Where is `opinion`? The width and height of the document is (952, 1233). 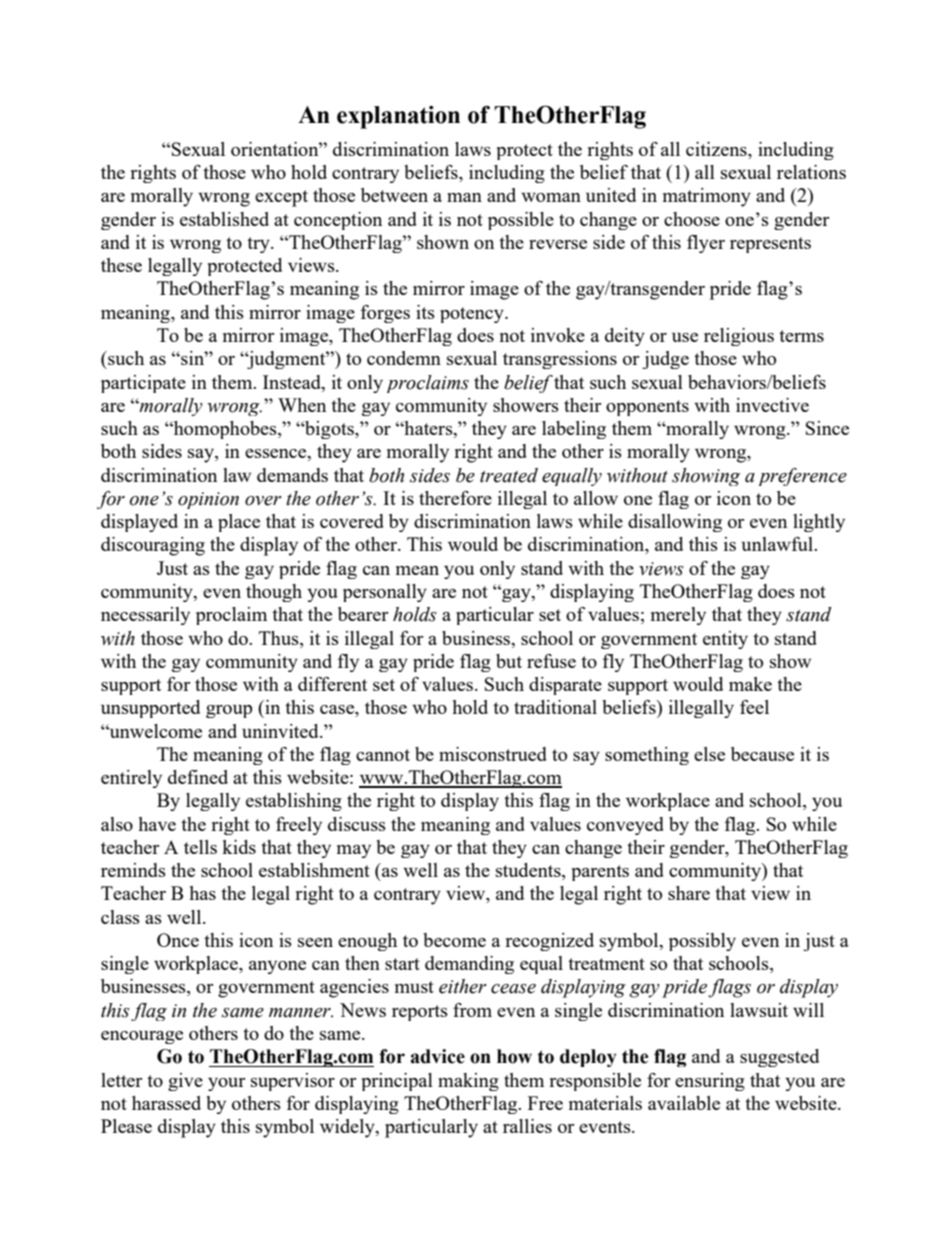
opinion is located at coordinates (208, 500).
